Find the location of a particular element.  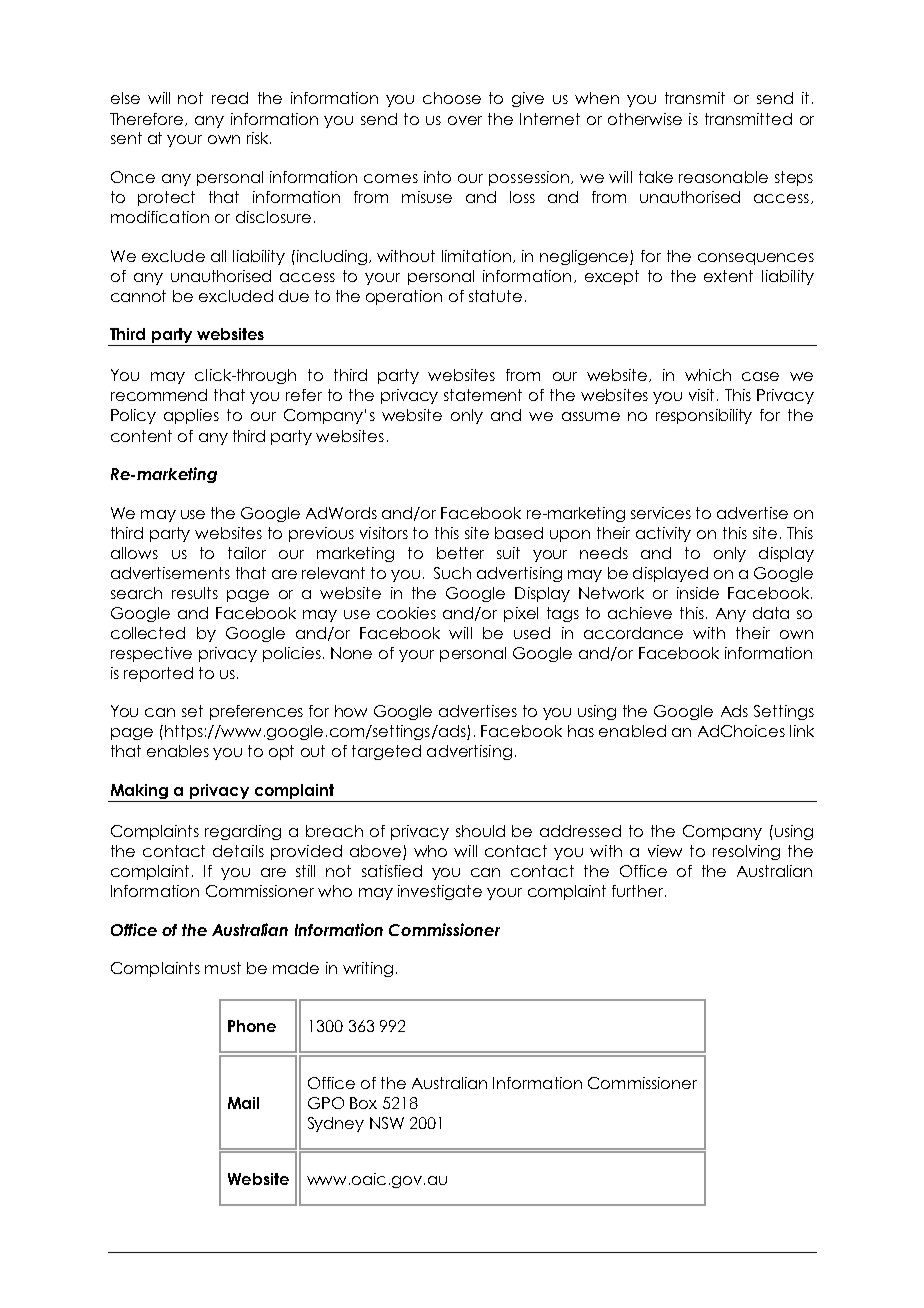

investigate is located at coordinates (440, 892).
